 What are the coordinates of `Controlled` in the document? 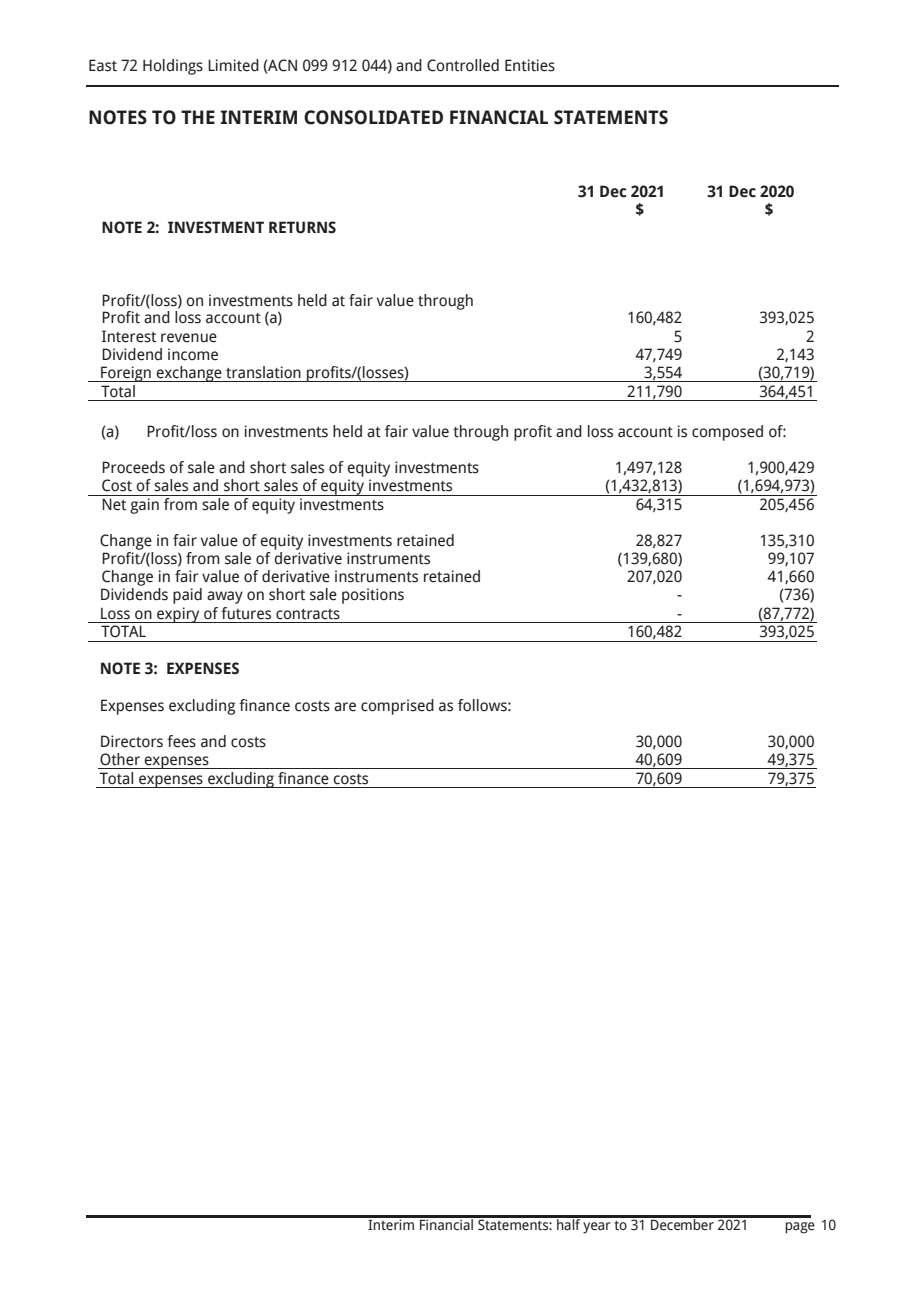 It's located at (463, 65).
